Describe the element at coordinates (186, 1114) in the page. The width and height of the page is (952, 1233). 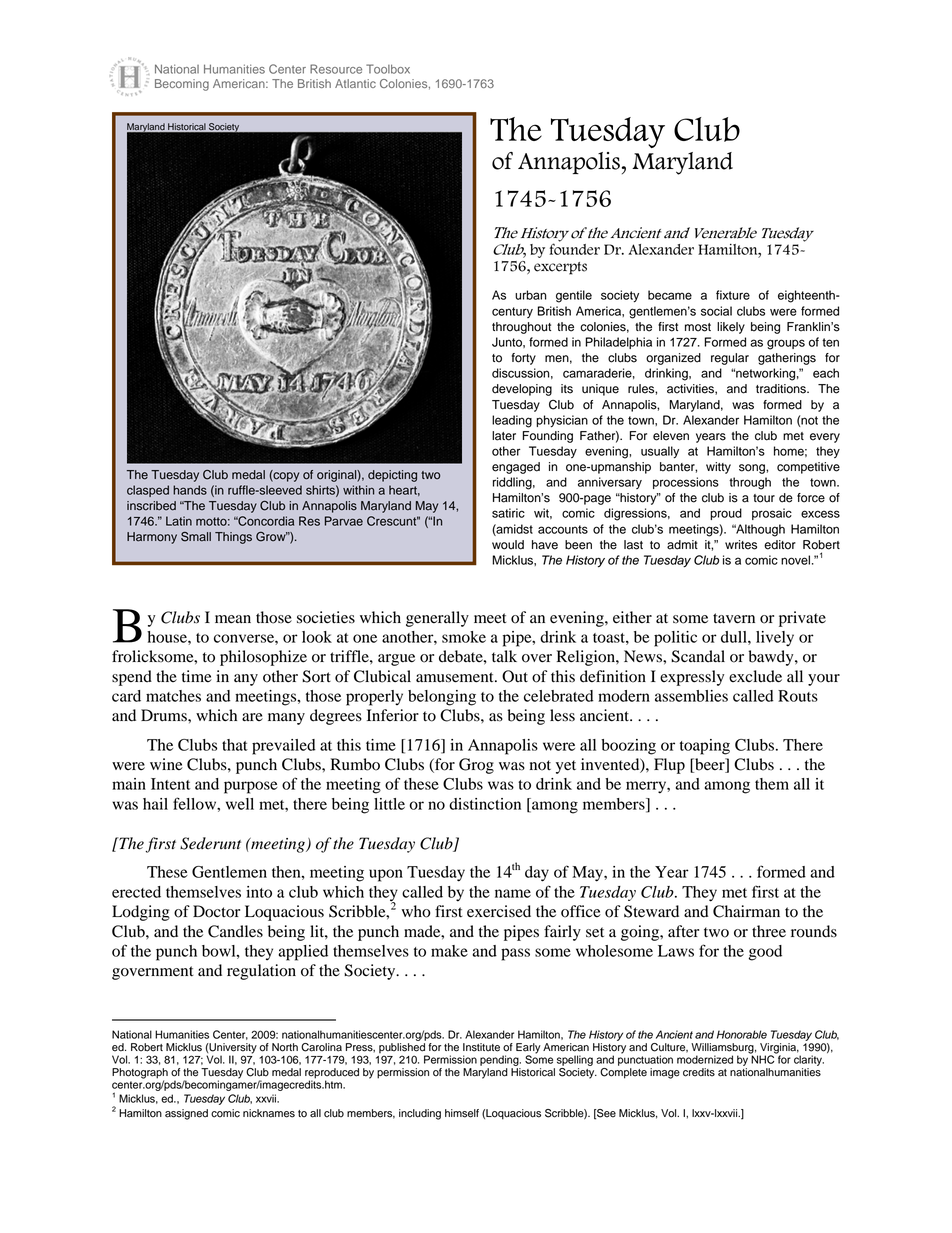
I see `assigned` at that location.
